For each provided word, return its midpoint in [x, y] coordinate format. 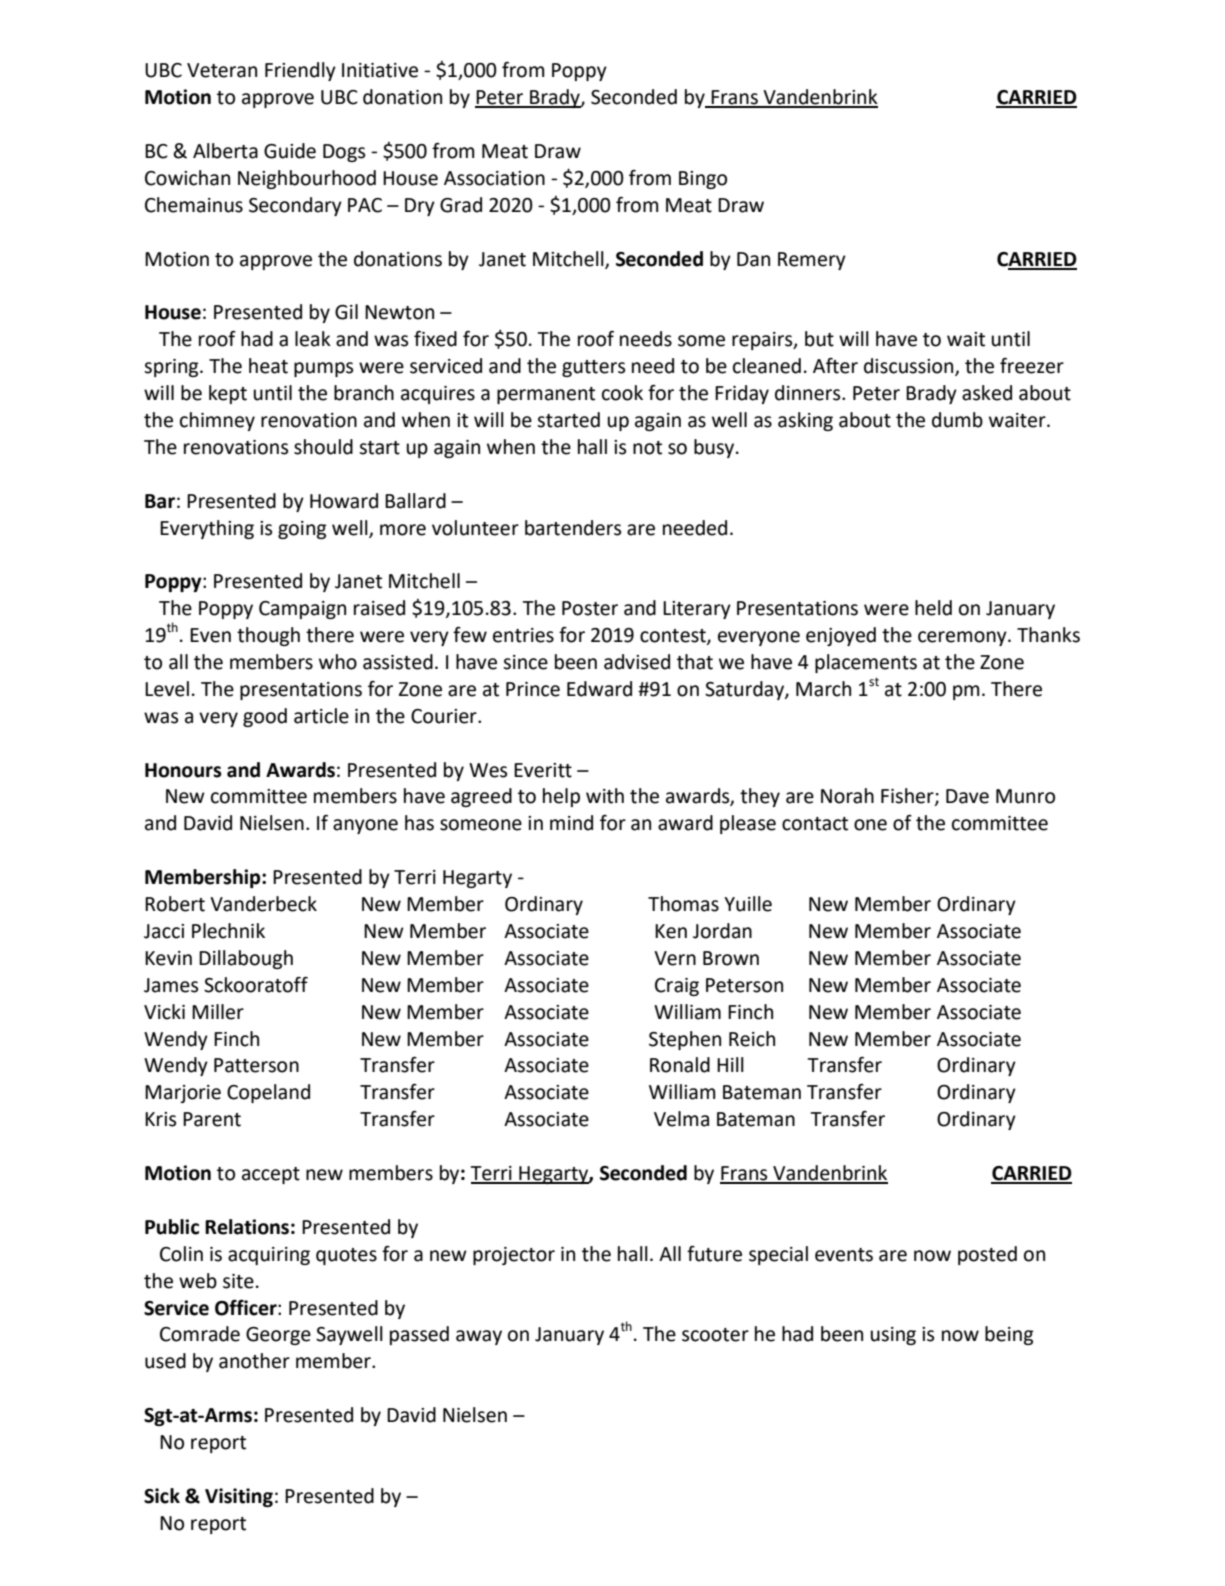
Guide [290, 151]
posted [987, 1255]
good [265, 717]
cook [622, 393]
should [323, 447]
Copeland [268, 1093]
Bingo [703, 180]
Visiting [239, 1497]
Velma [681, 1119]
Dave [967, 796]
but [819, 339]
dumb [957, 420]
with [605, 796]
